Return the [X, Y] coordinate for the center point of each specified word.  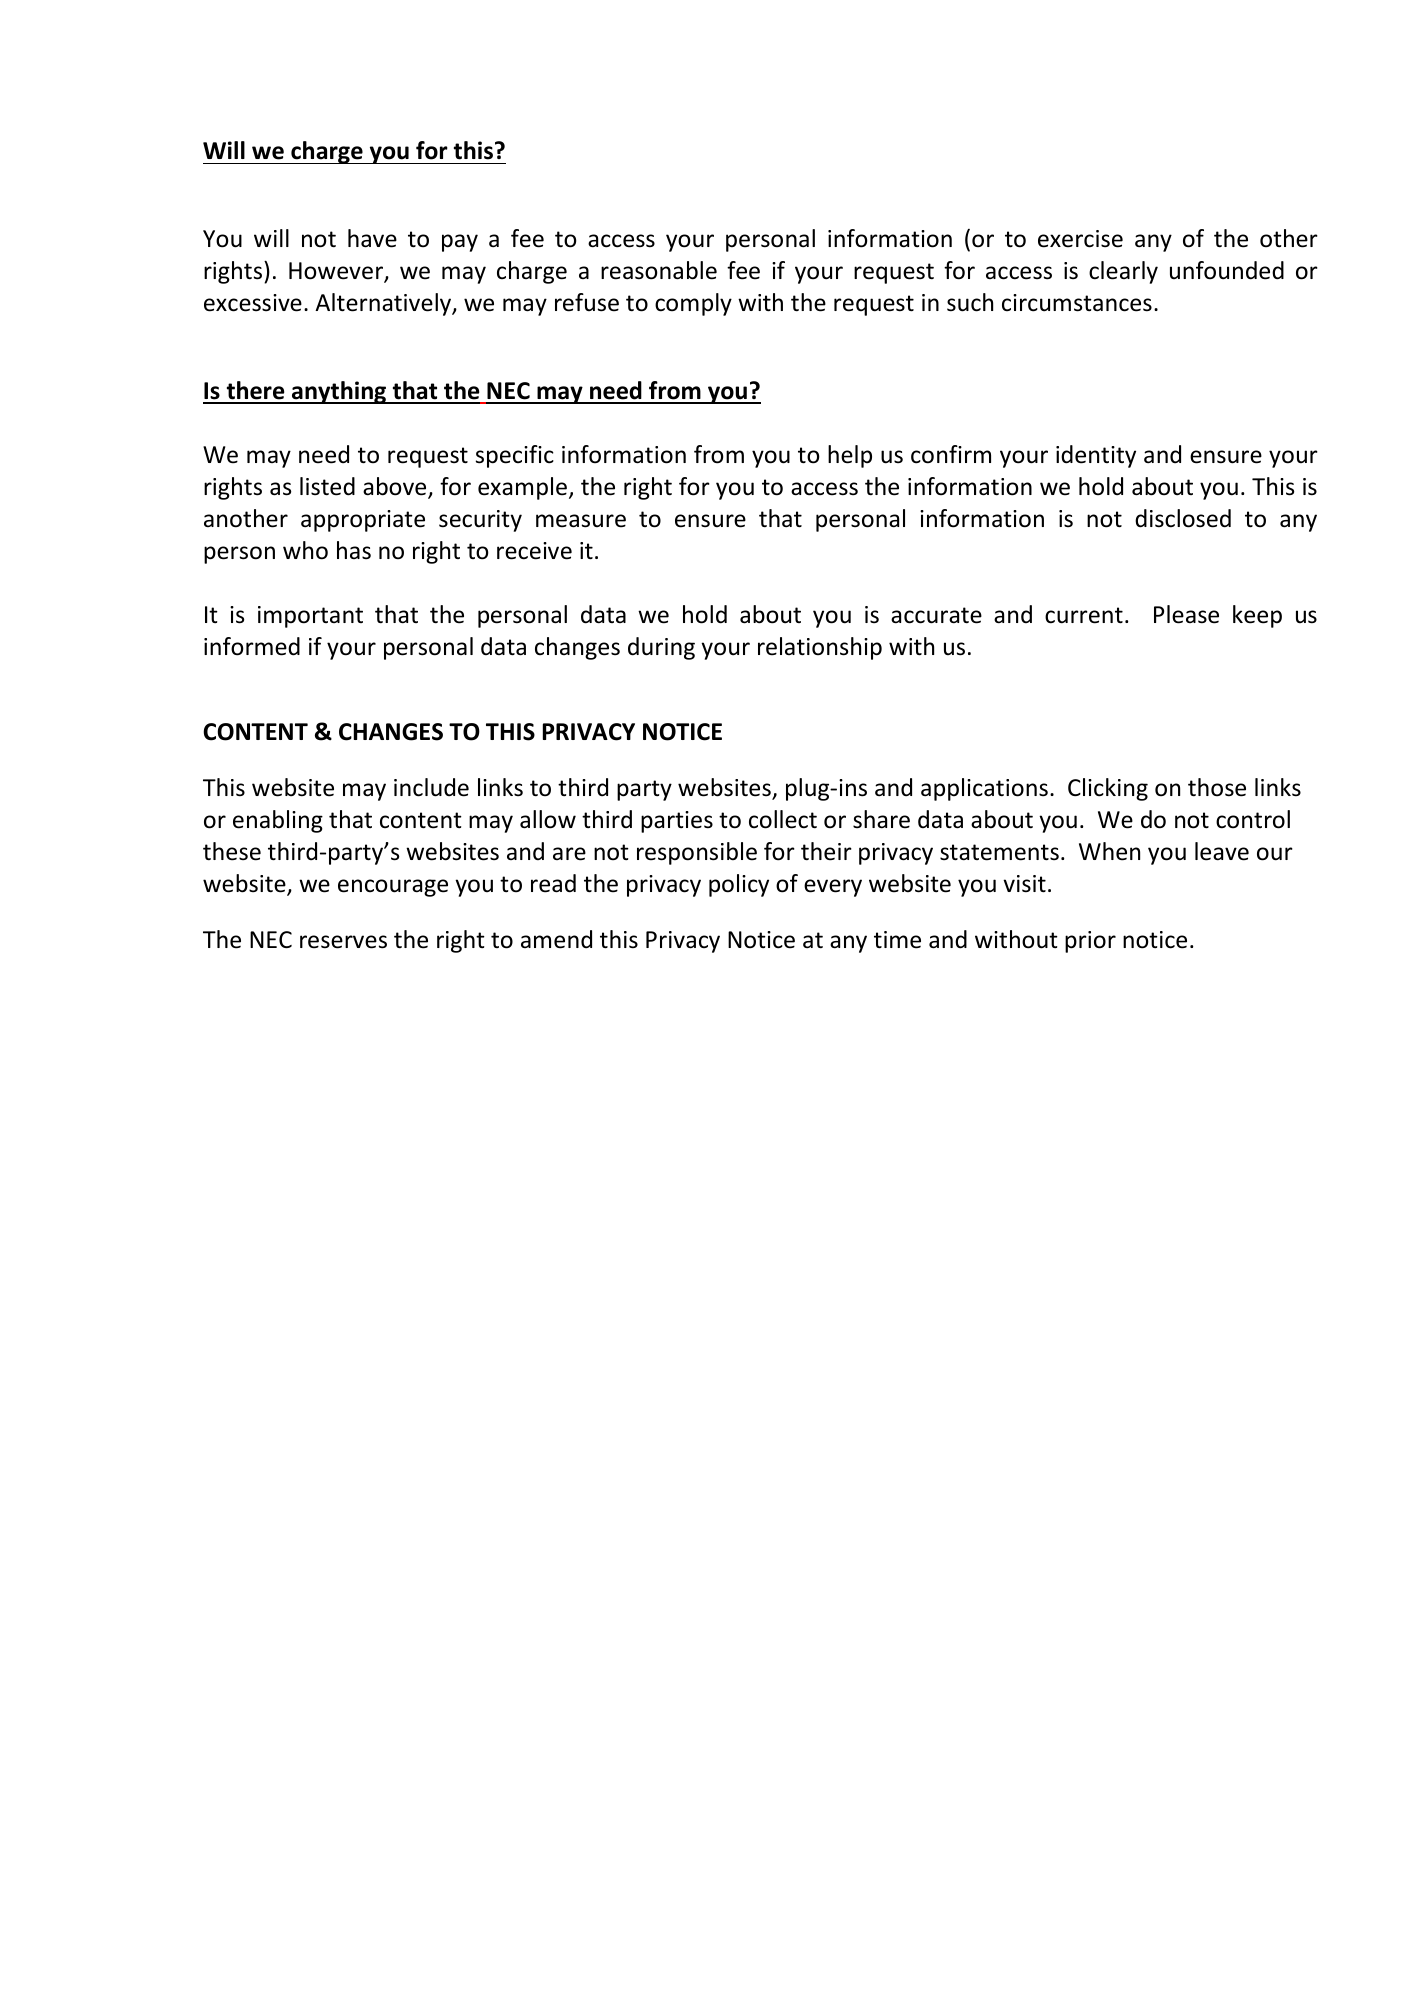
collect [783, 819]
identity [1096, 456]
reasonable [659, 270]
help [850, 456]
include [431, 787]
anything [339, 392]
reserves [343, 942]
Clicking [1108, 789]
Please [1186, 614]
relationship [820, 648]
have [372, 238]
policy [739, 885]
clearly [1123, 272]
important [310, 617]
